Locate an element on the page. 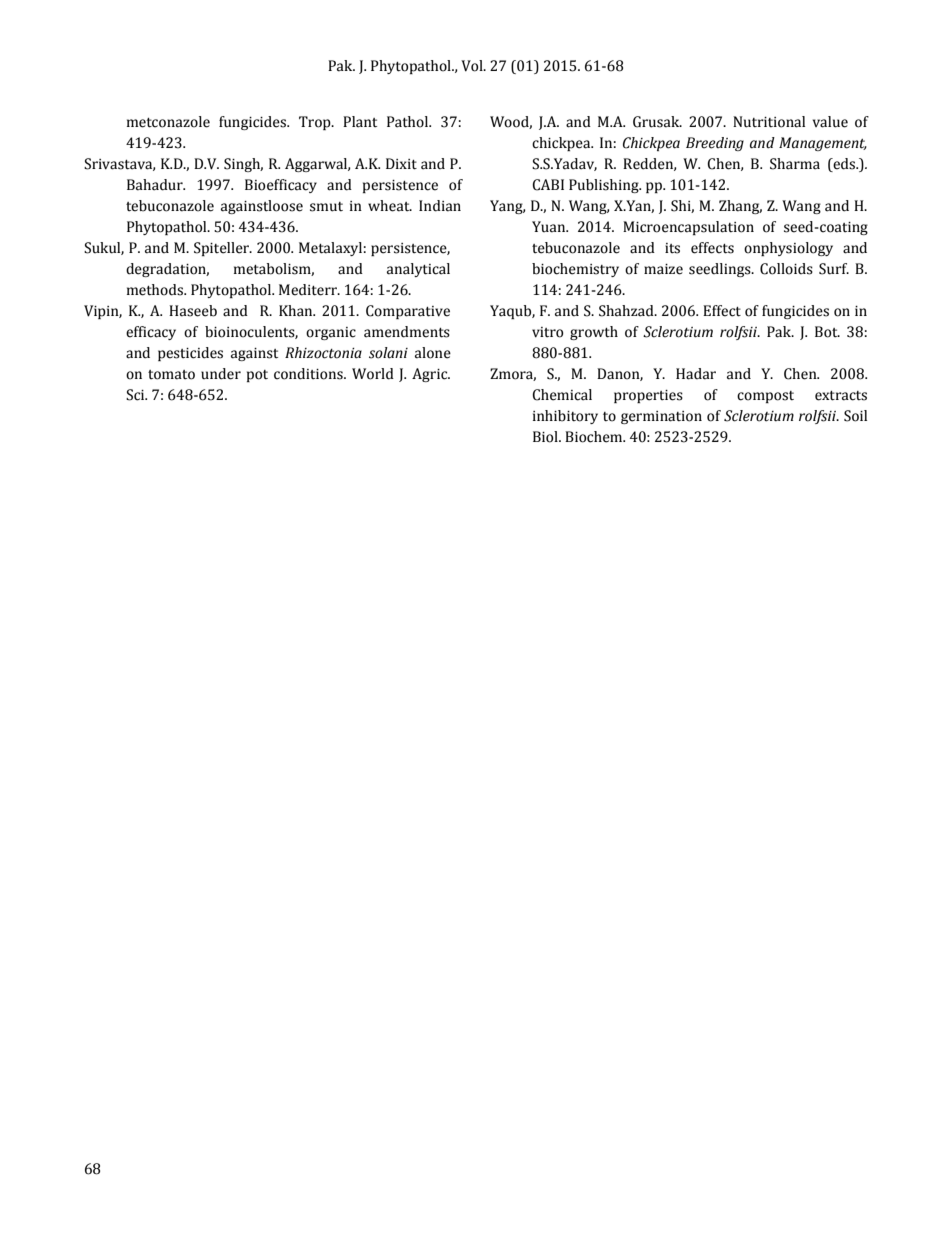 This document has width=952, height=1233. Soil is located at coordinates (855, 416).
